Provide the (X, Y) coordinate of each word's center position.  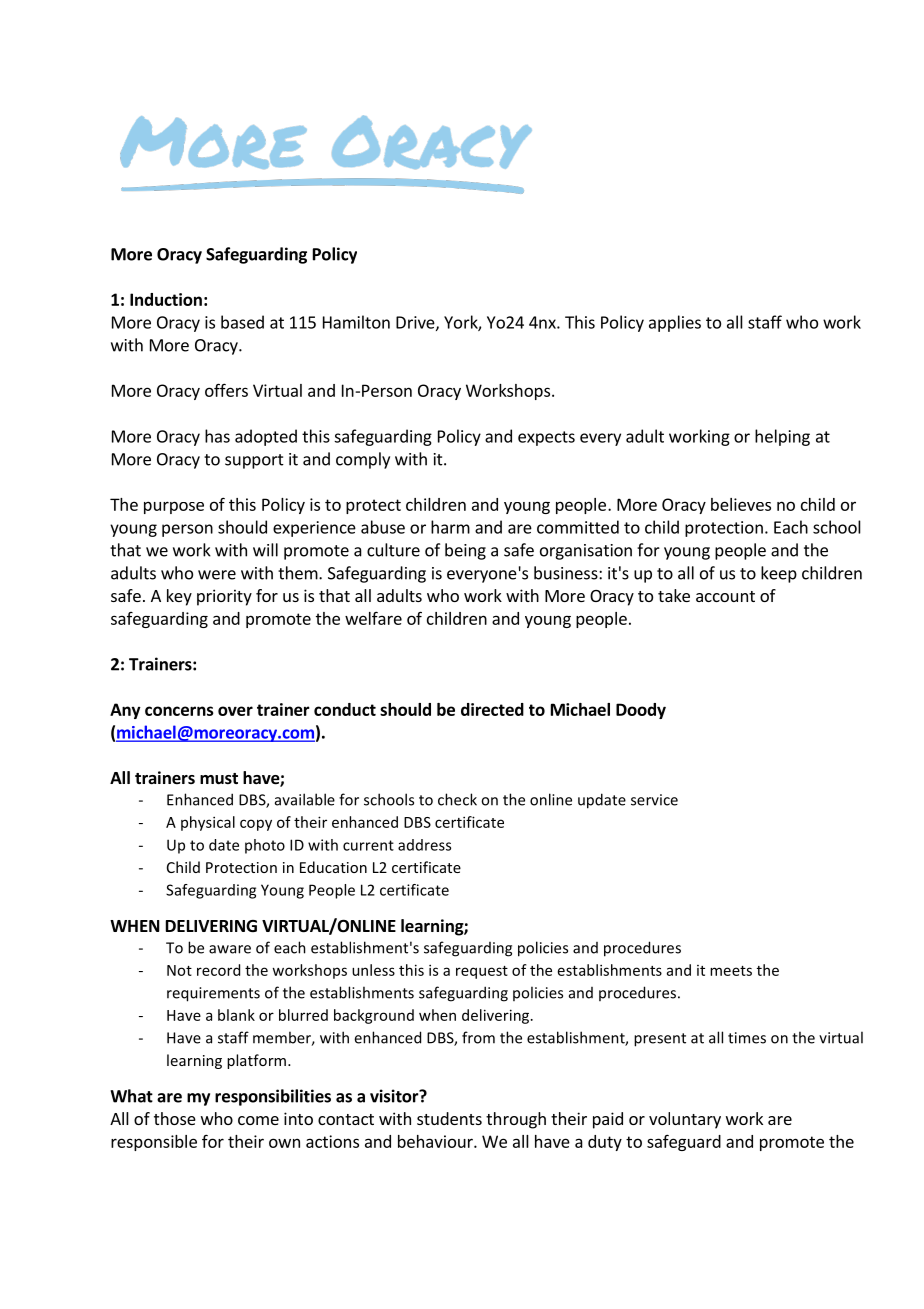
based (242, 322)
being (465, 551)
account (725, 596)
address (424, 845)
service (654, 800)
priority (224, 597)
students (449, 1118)
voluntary (685, 1120)
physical (208, 823)
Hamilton (356, 322)
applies (675, 323)
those (175, 1118)
